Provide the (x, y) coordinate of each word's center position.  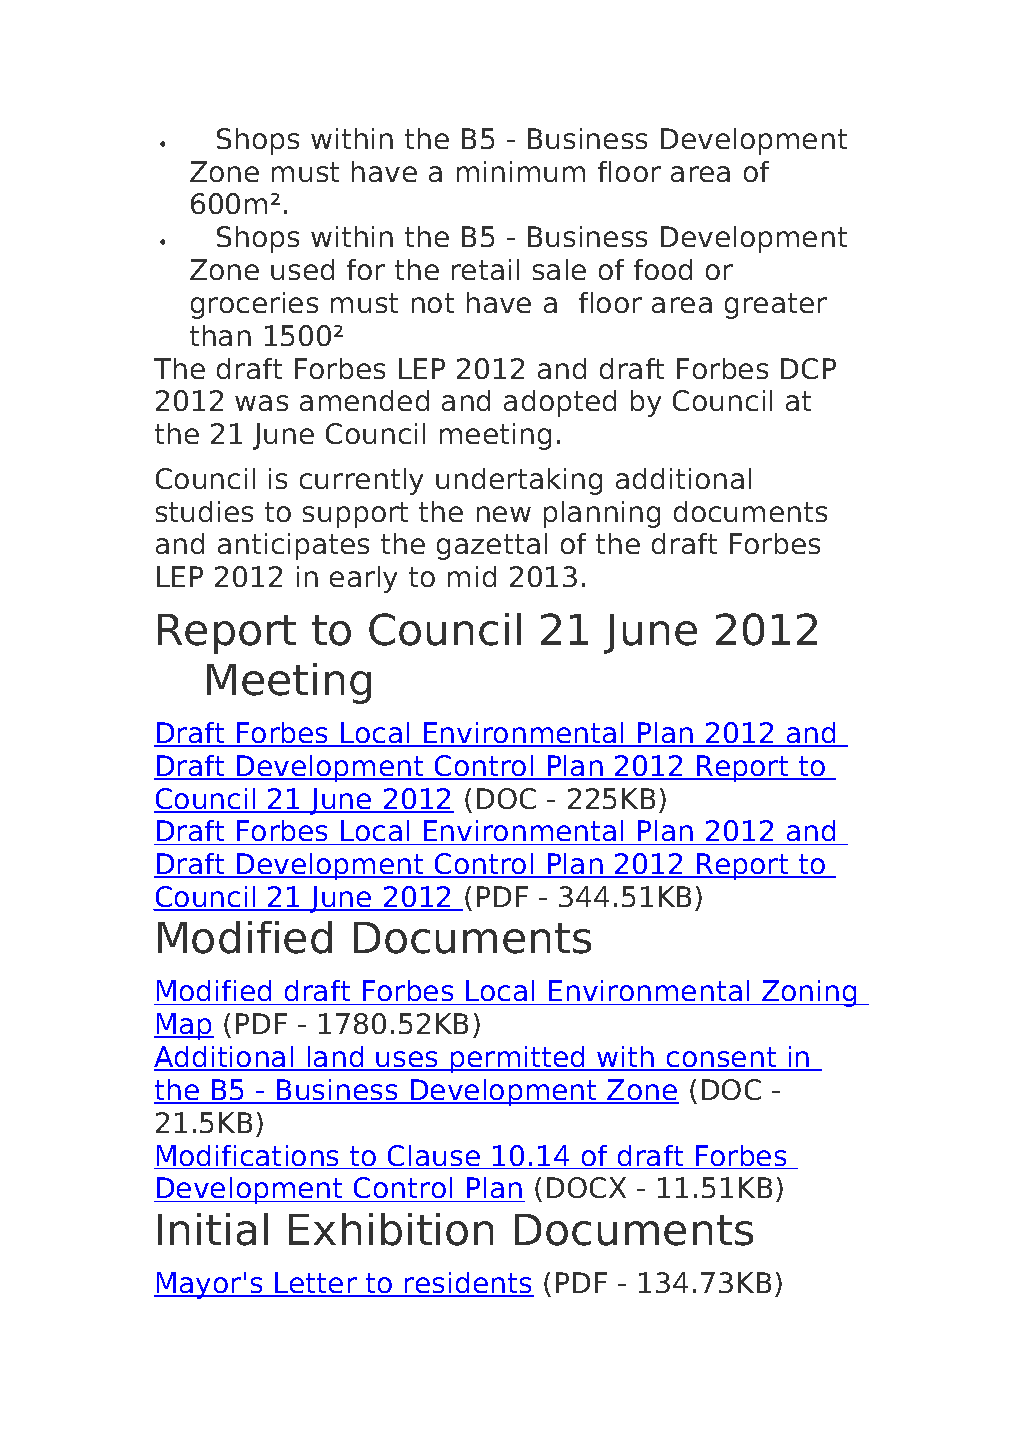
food (663, 269)
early (363, 579)
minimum (521, 171)
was (261, 403)
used (302, 269)
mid (472, 576)
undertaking (519, 481)
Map (184, 1026)
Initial (213, 1229)
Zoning (809, 993)
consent (722, 1058)
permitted (518, 1059)
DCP (808, 368)
